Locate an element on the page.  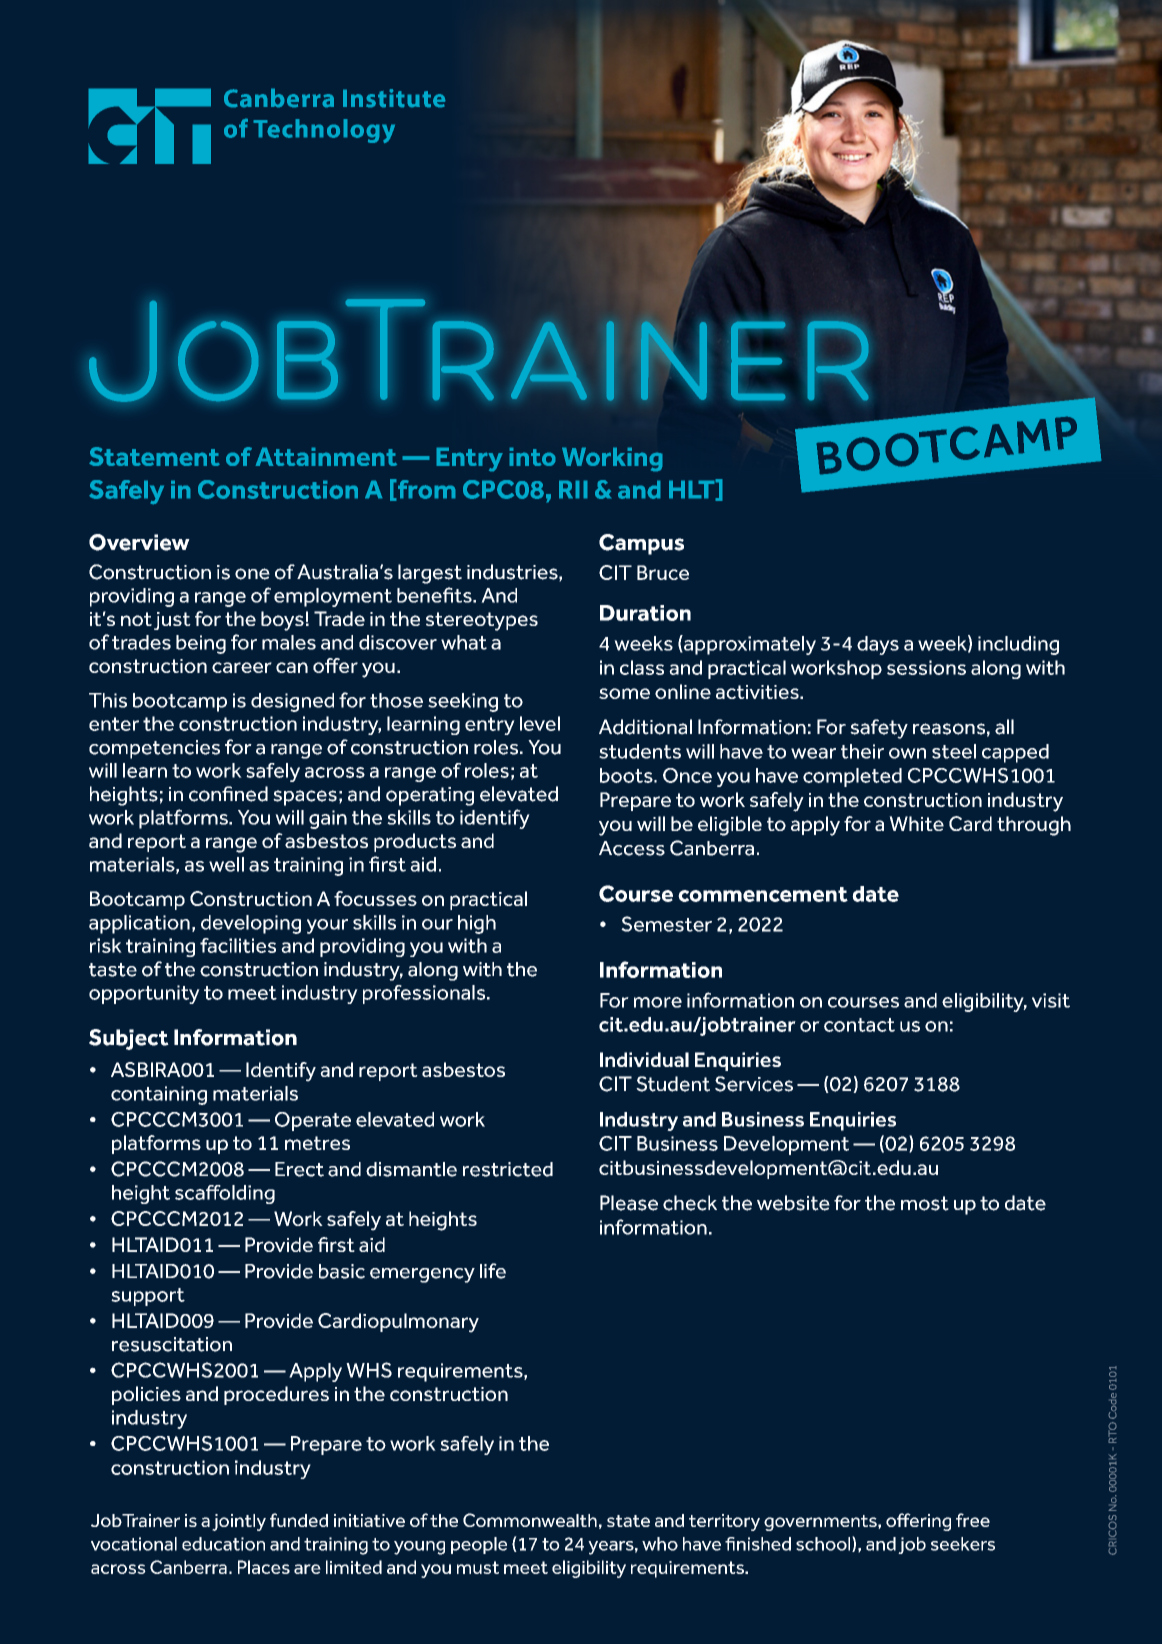
education is located at coordinates (223, 1544).
